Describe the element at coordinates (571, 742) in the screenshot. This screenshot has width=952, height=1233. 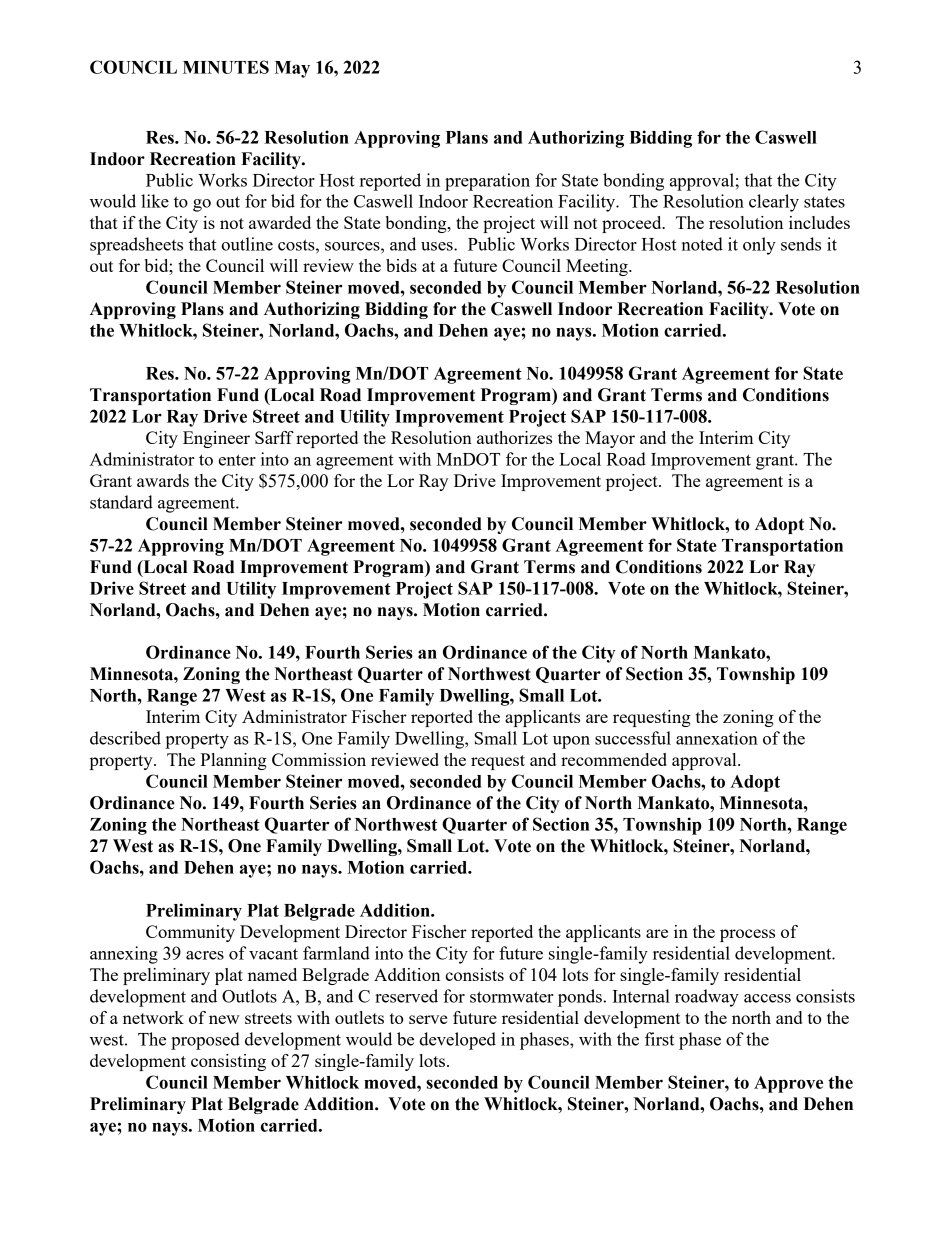
I see `upon` at that location.
